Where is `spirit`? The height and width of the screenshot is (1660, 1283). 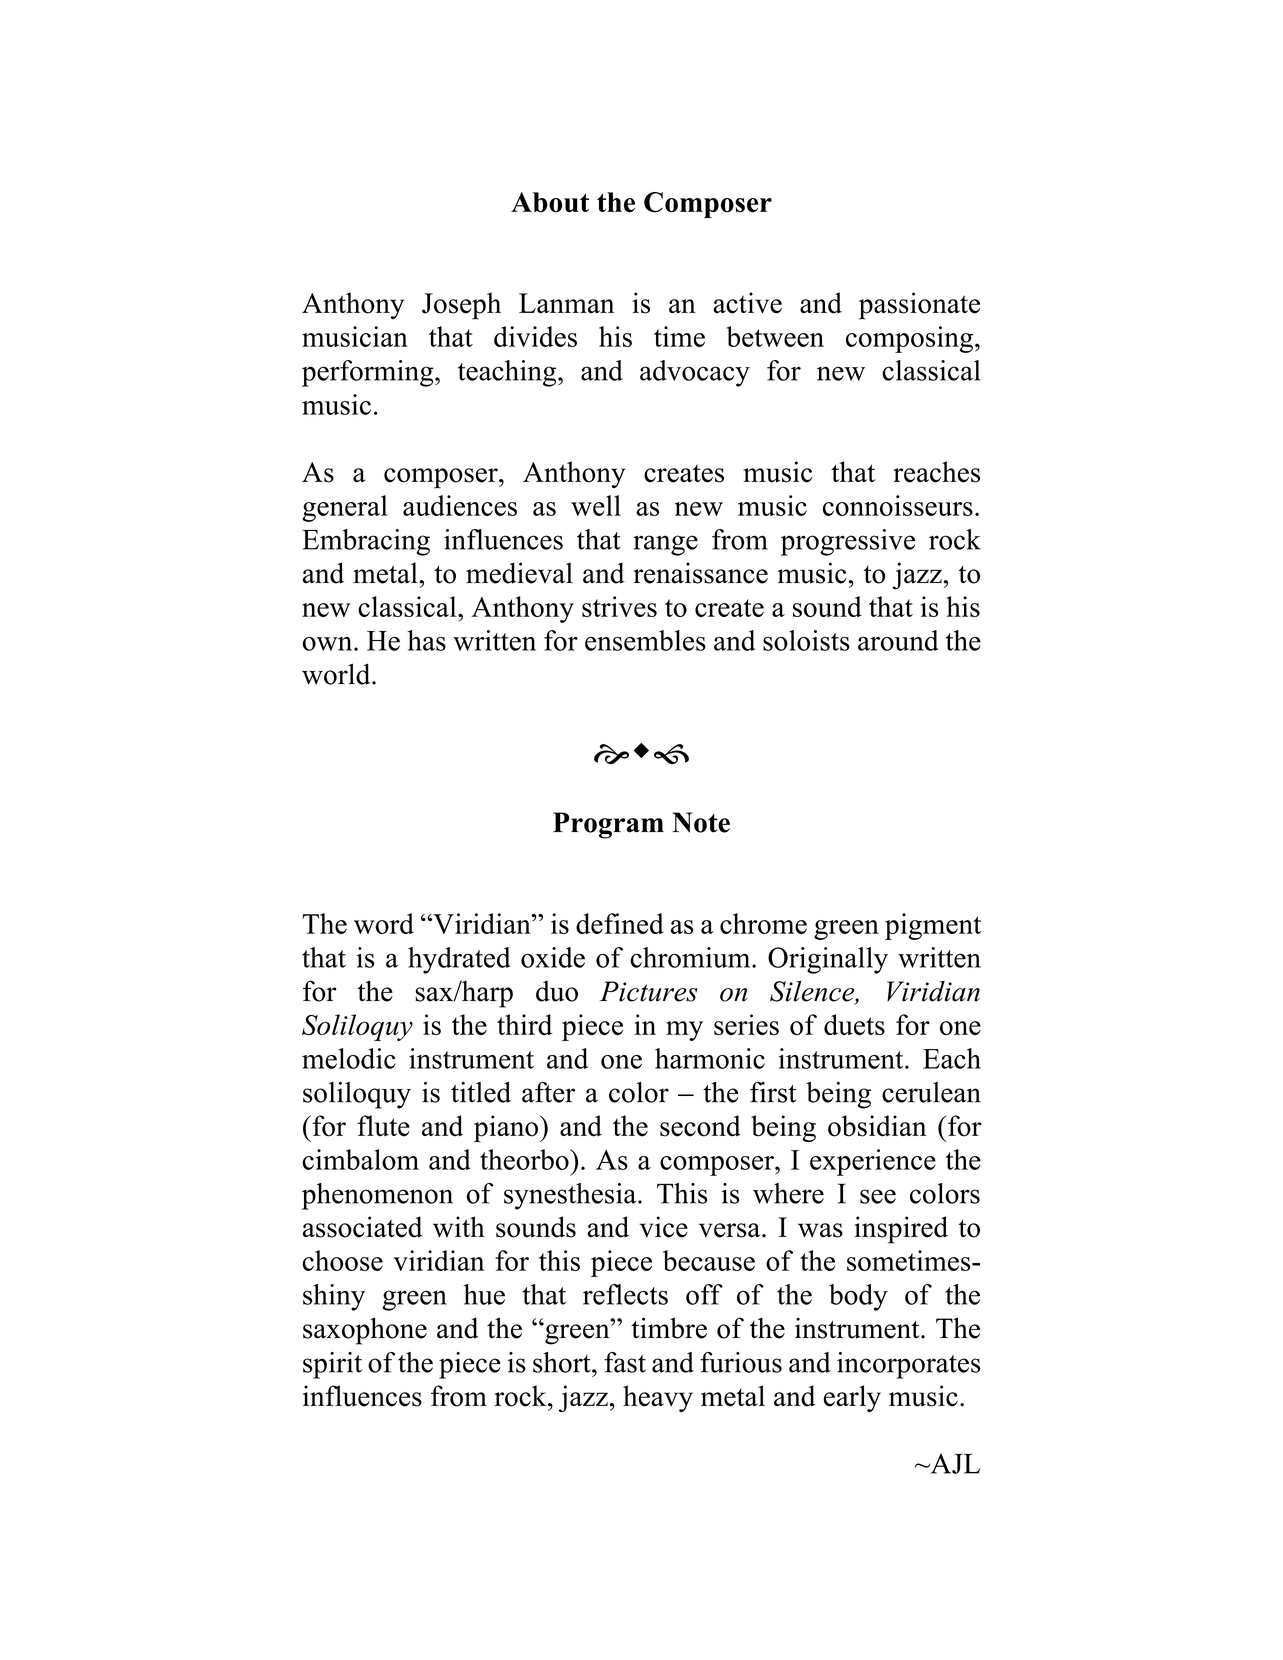 spirit is located at coordinates (332, 1365).
